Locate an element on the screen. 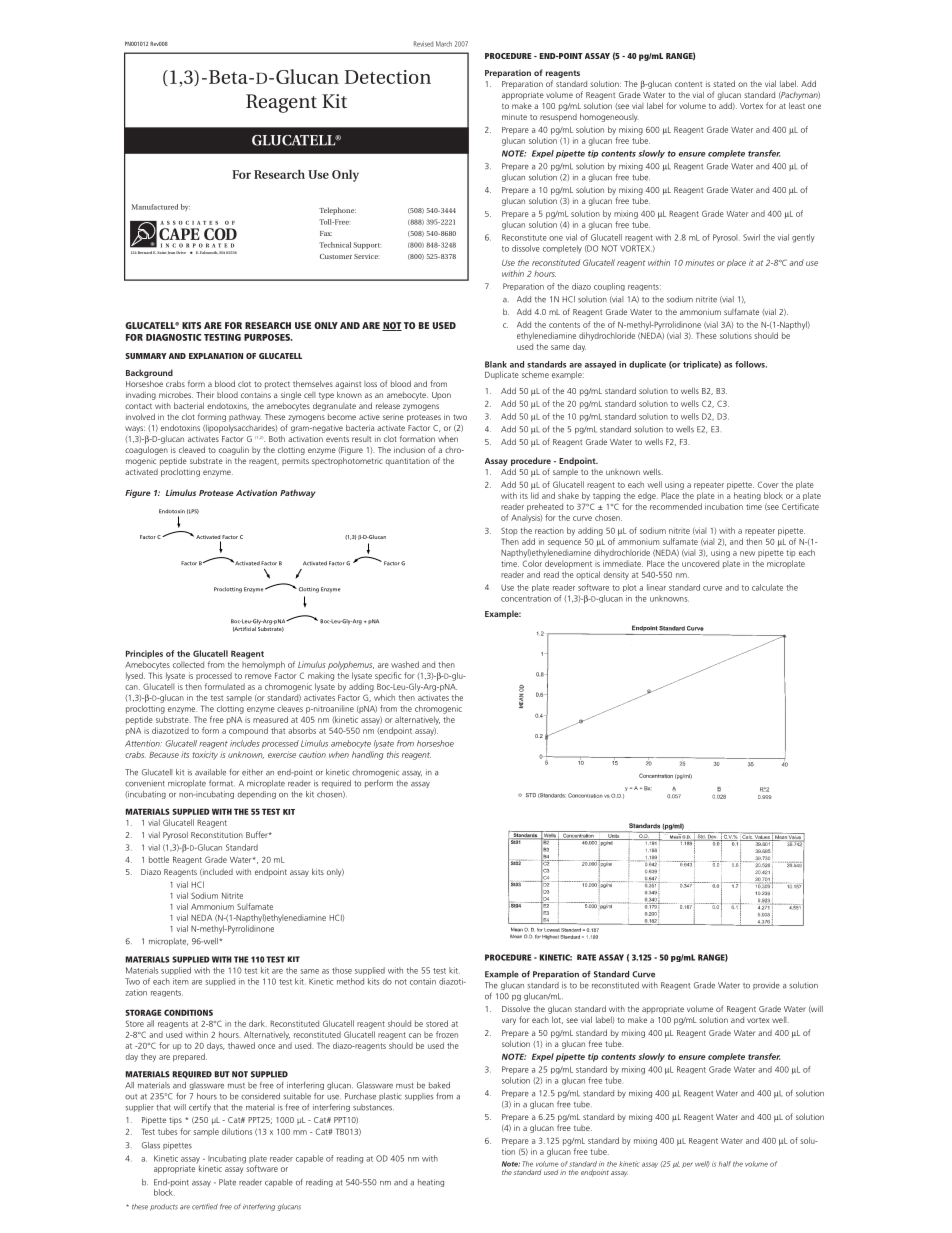 The image size is (952, 1233). March is located at coordinates (444, 44).
